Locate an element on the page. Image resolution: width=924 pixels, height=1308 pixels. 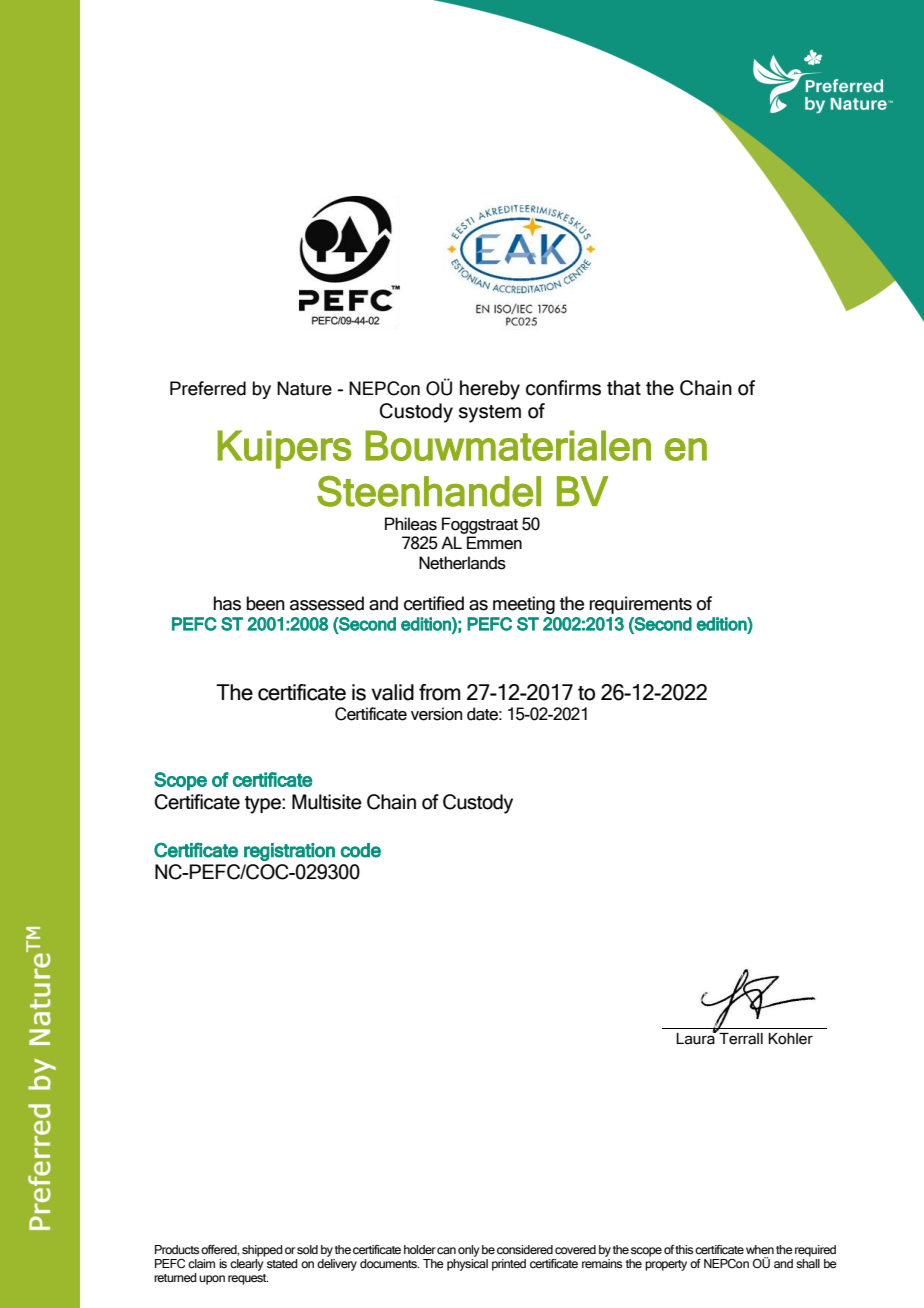
registration is located at coordinates (289, 852).
